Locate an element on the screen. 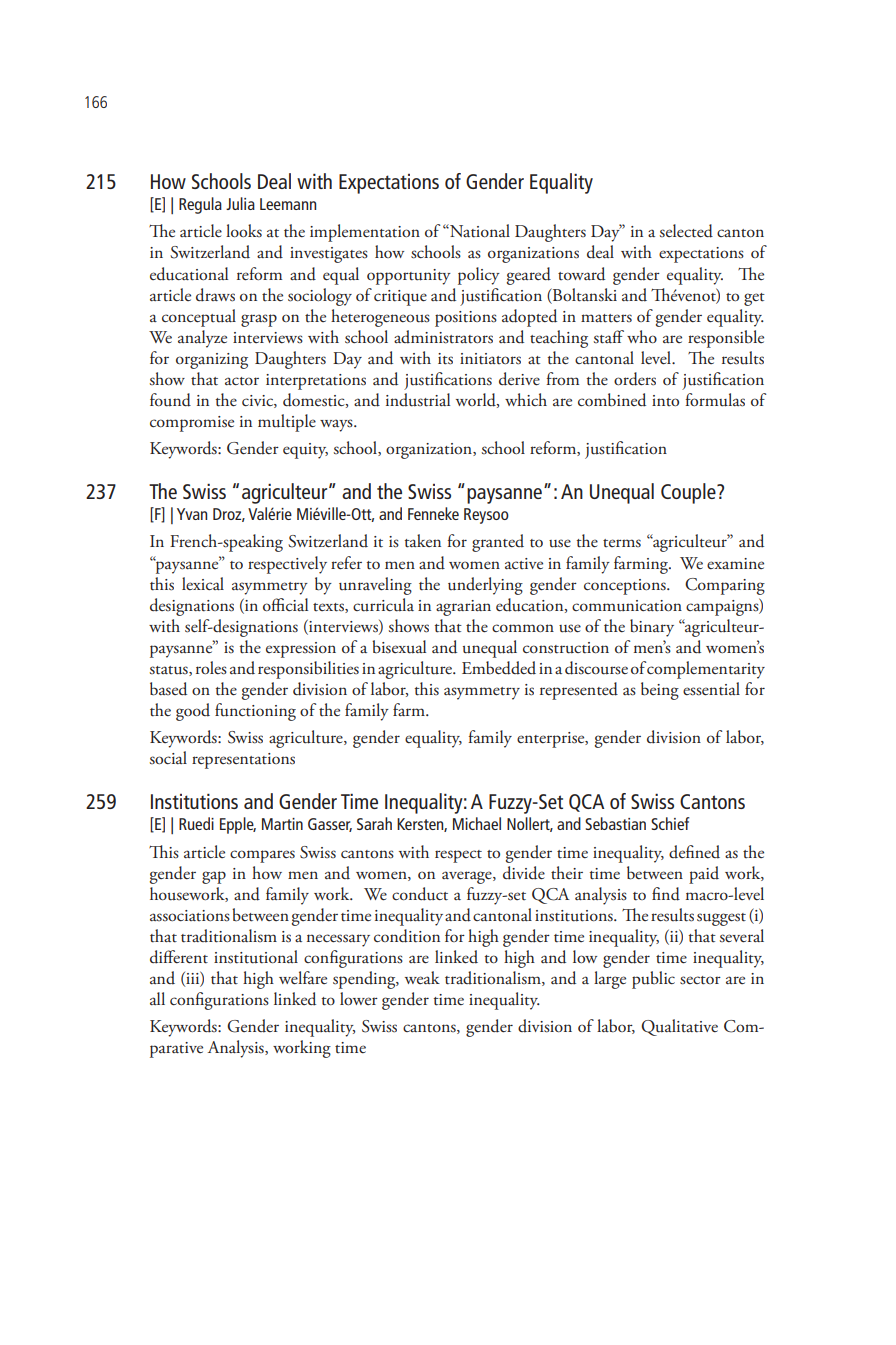 The height and width of the screenshot is (1345, 896). equity is located at coordinates (305, 451).
